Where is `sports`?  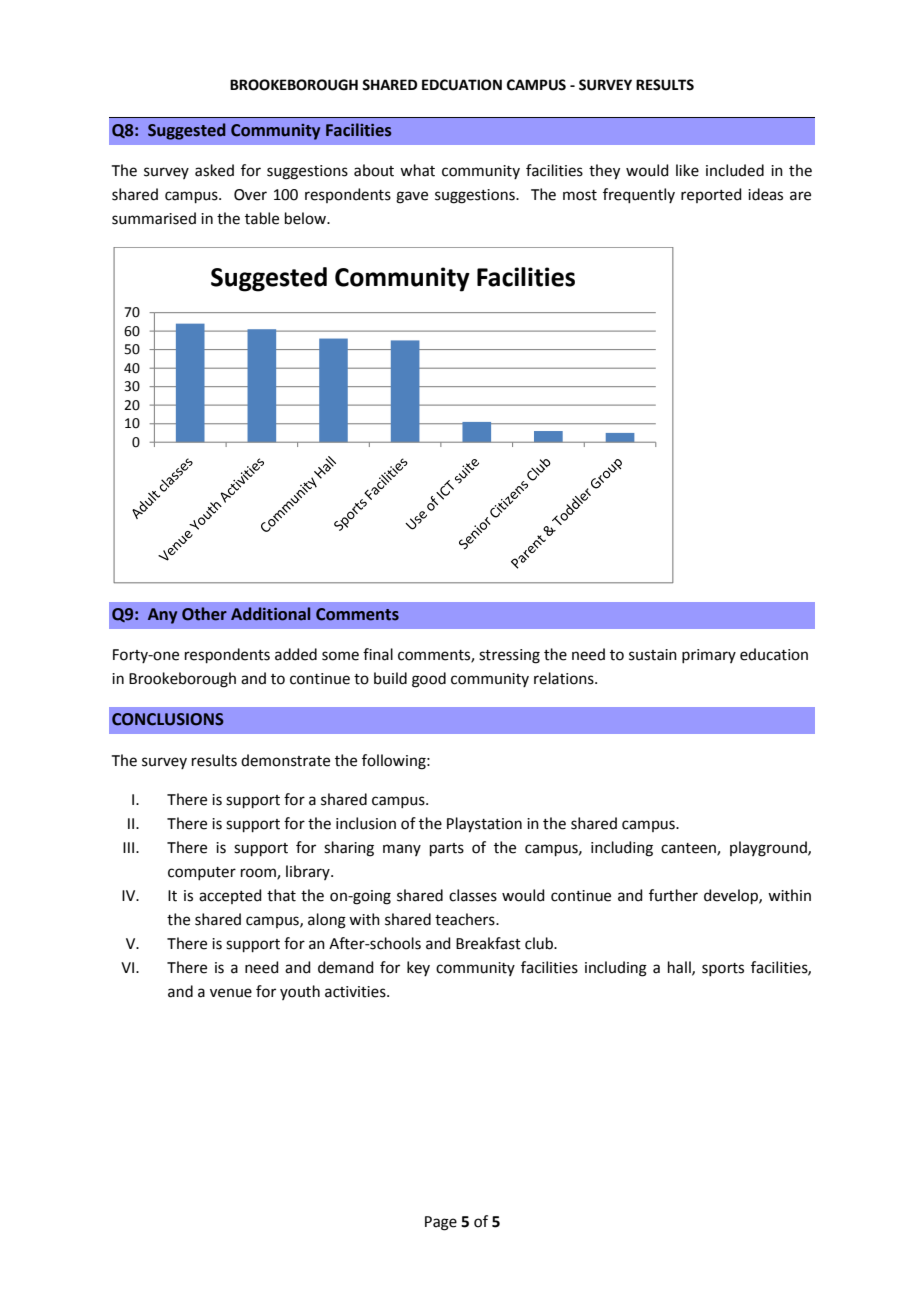 sports is located at coordinates (723, 969).
